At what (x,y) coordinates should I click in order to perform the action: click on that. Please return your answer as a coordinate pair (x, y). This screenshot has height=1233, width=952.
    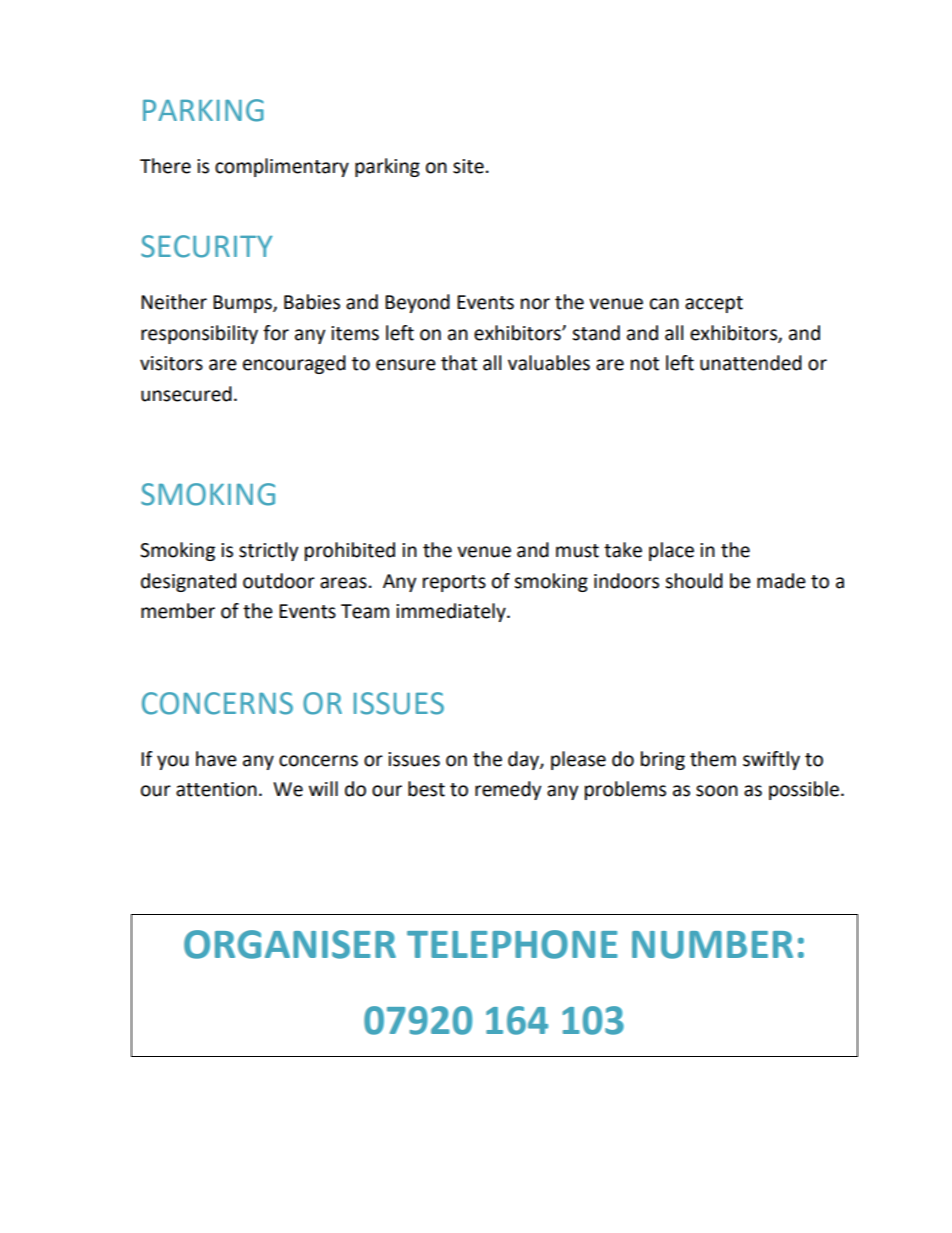
    Looking at the image, I should click on (459, 363).
